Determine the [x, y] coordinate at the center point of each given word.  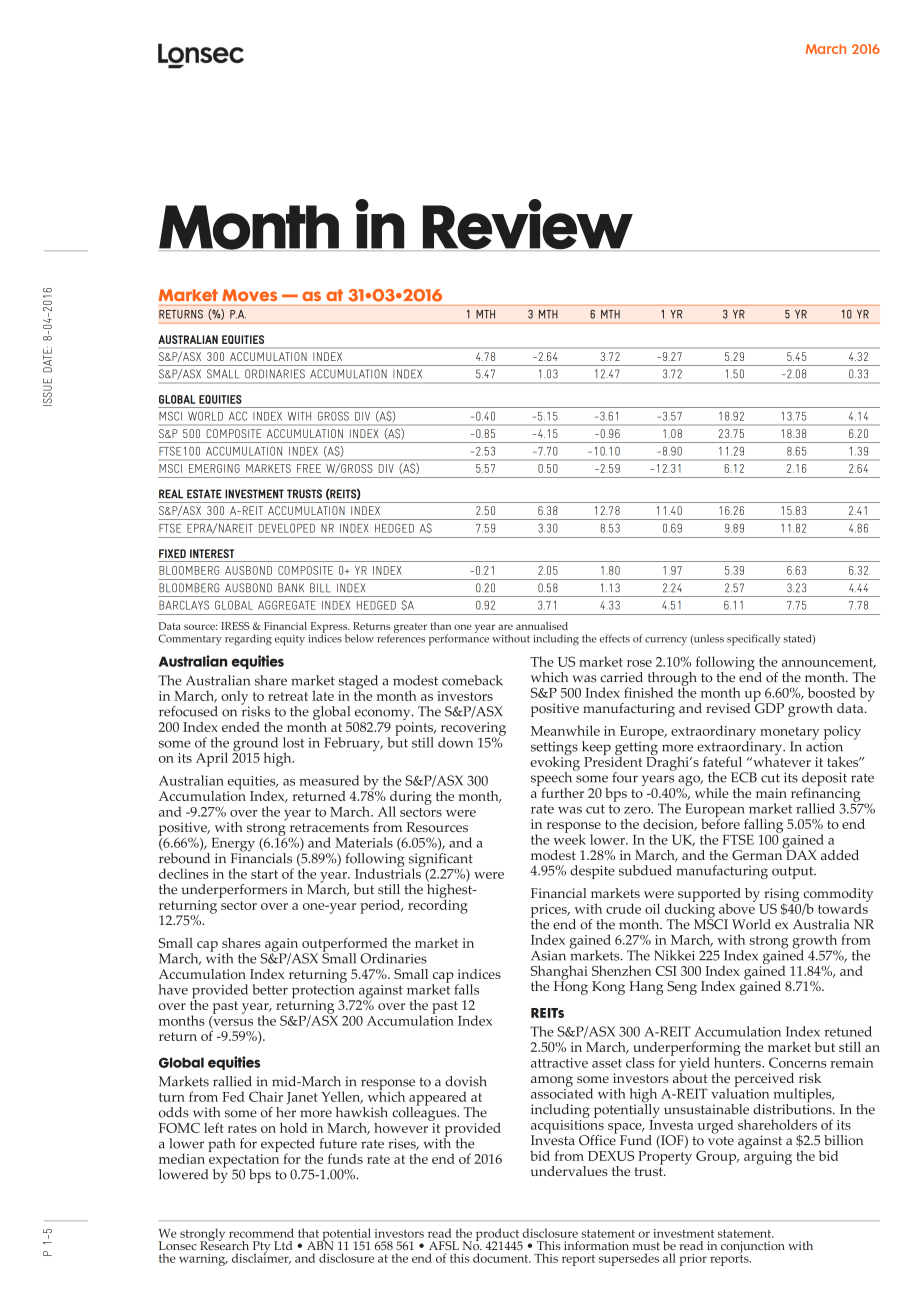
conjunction [753, 1248]
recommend [261, 1233]
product [498, 1235]
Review [527, 225]
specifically [753, 640]
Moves [249, 295]
